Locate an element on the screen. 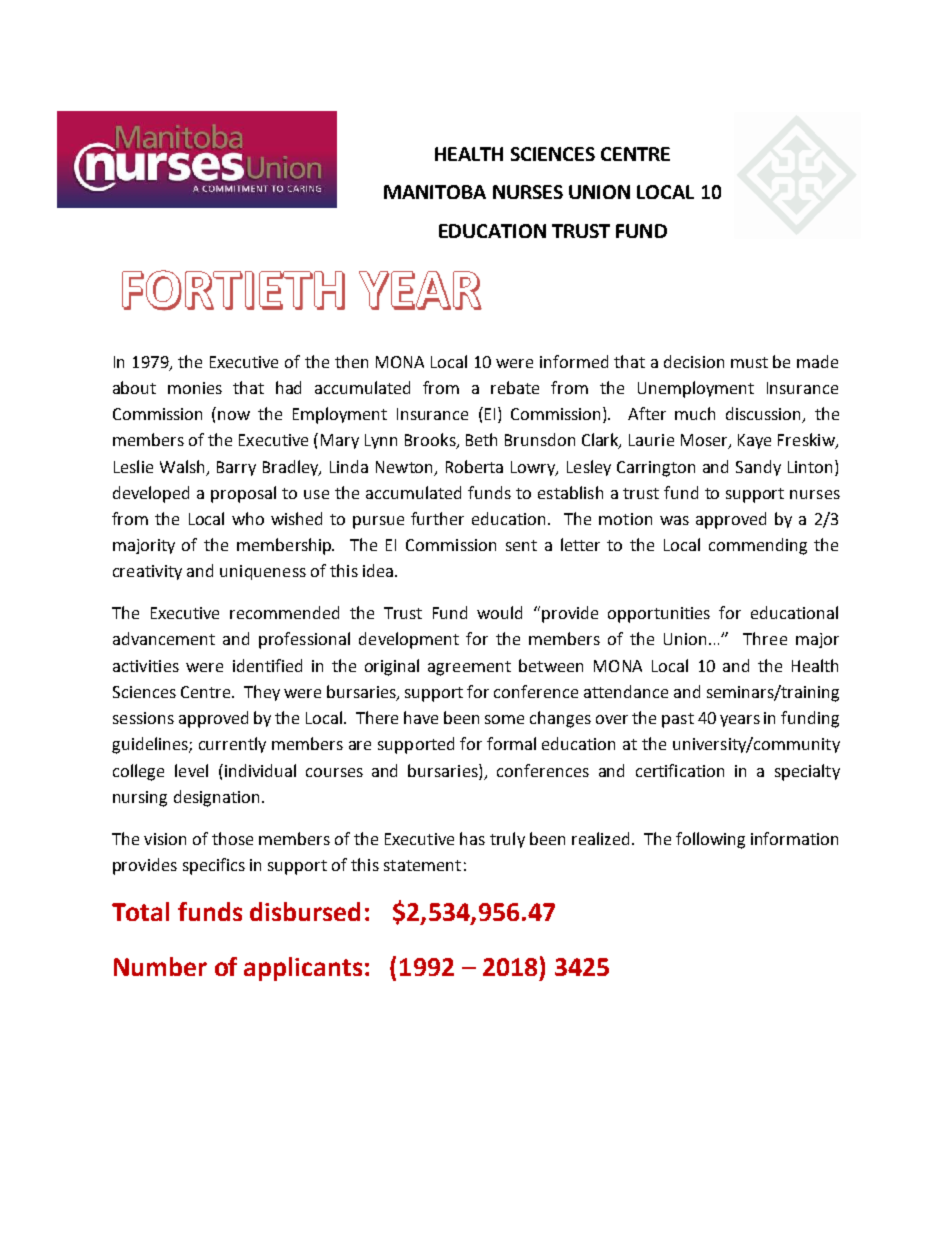 This screenshot has height=1233, width=952. has is located at coordinates (472, 838).
